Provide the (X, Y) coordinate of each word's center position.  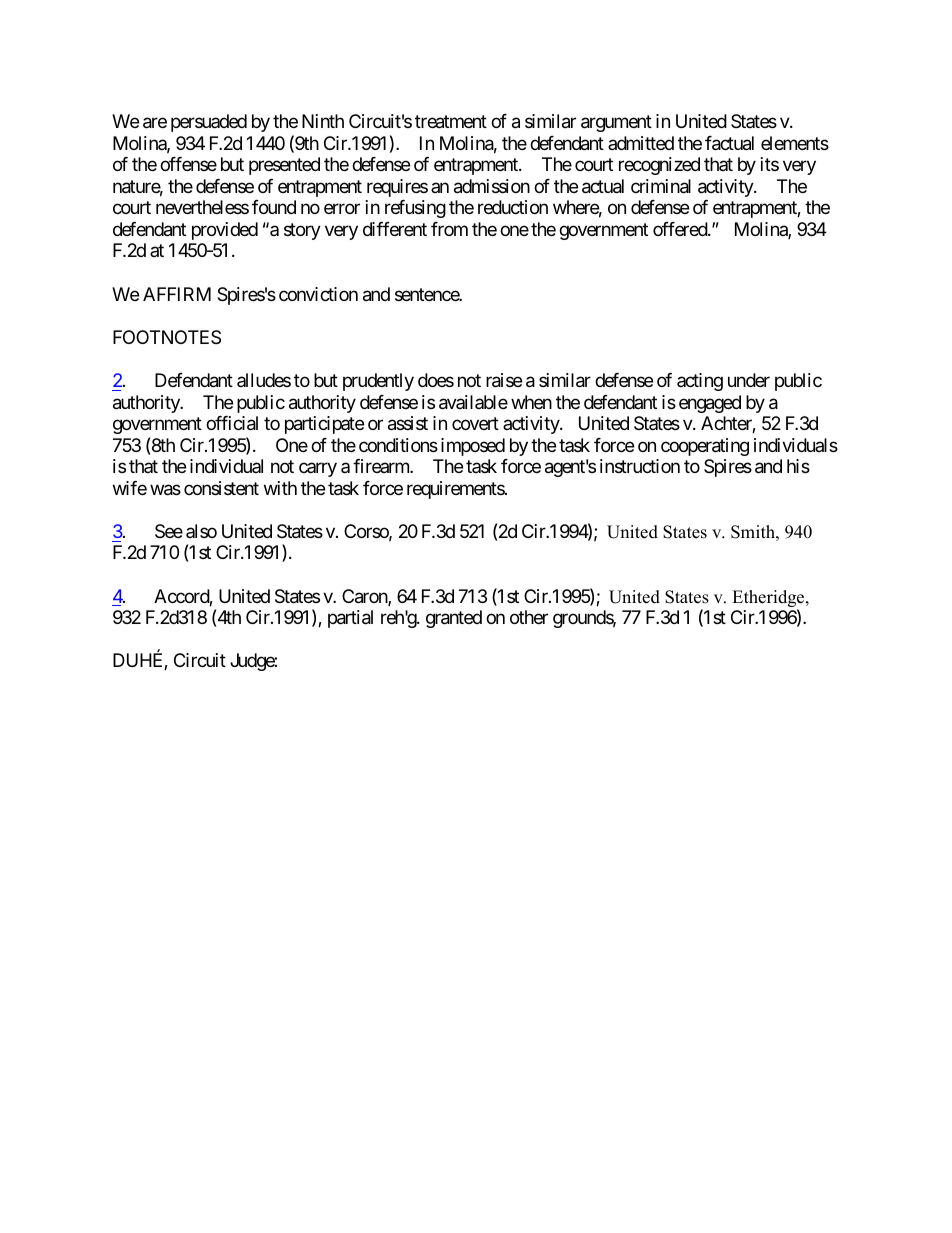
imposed (473, 447)
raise (504, 380)
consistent (221, 488)
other (529, 617)
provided (225, 231)
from (449, 229)
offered (681, 229)
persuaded (209, 123)
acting (700, 382)
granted (454, 619)
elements (795, 143)
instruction (640, 466)
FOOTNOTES (167, 337)
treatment (451, 122)
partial (350, 619)
